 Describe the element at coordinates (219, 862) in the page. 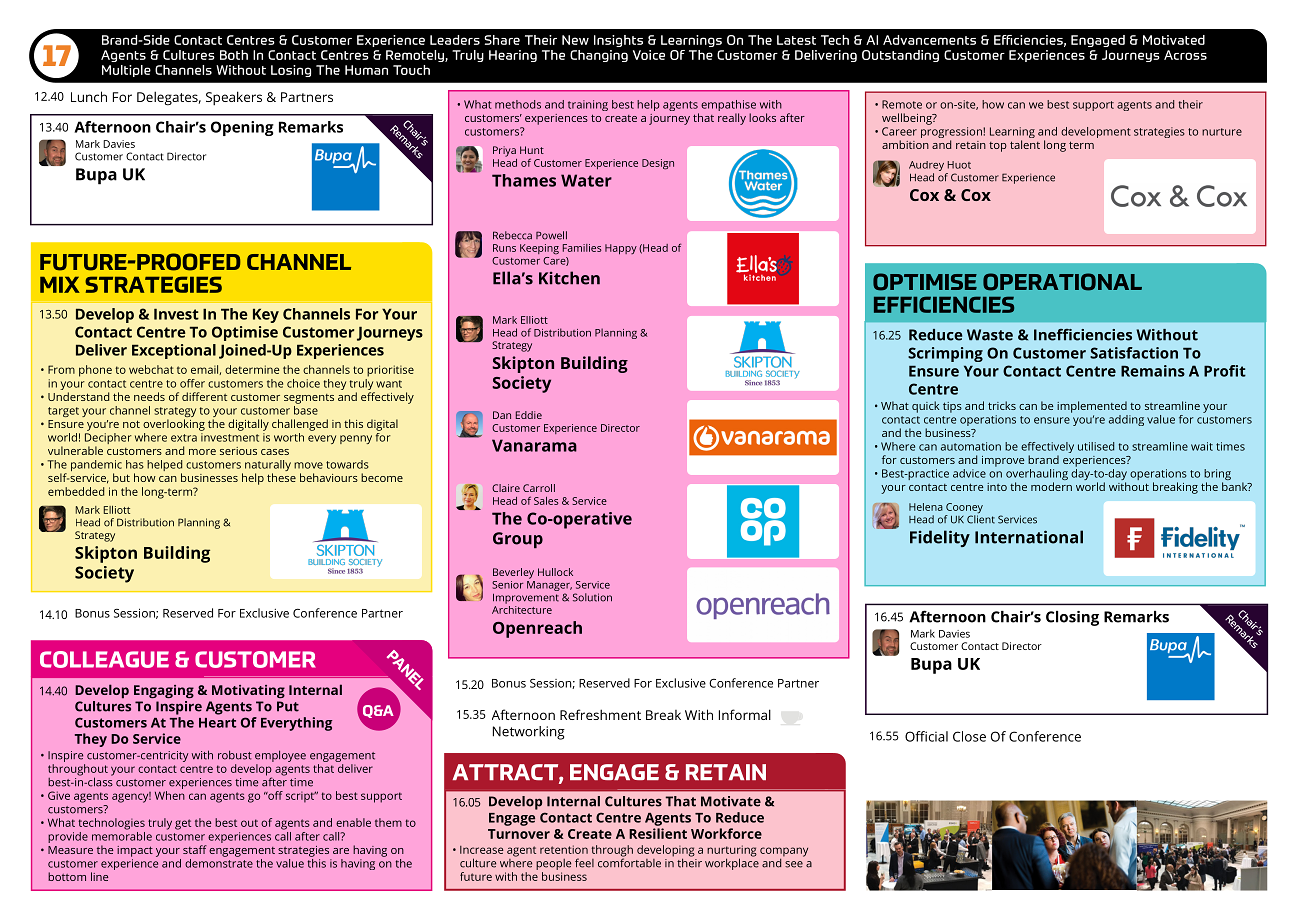

I see `demonstrate` at that location.
